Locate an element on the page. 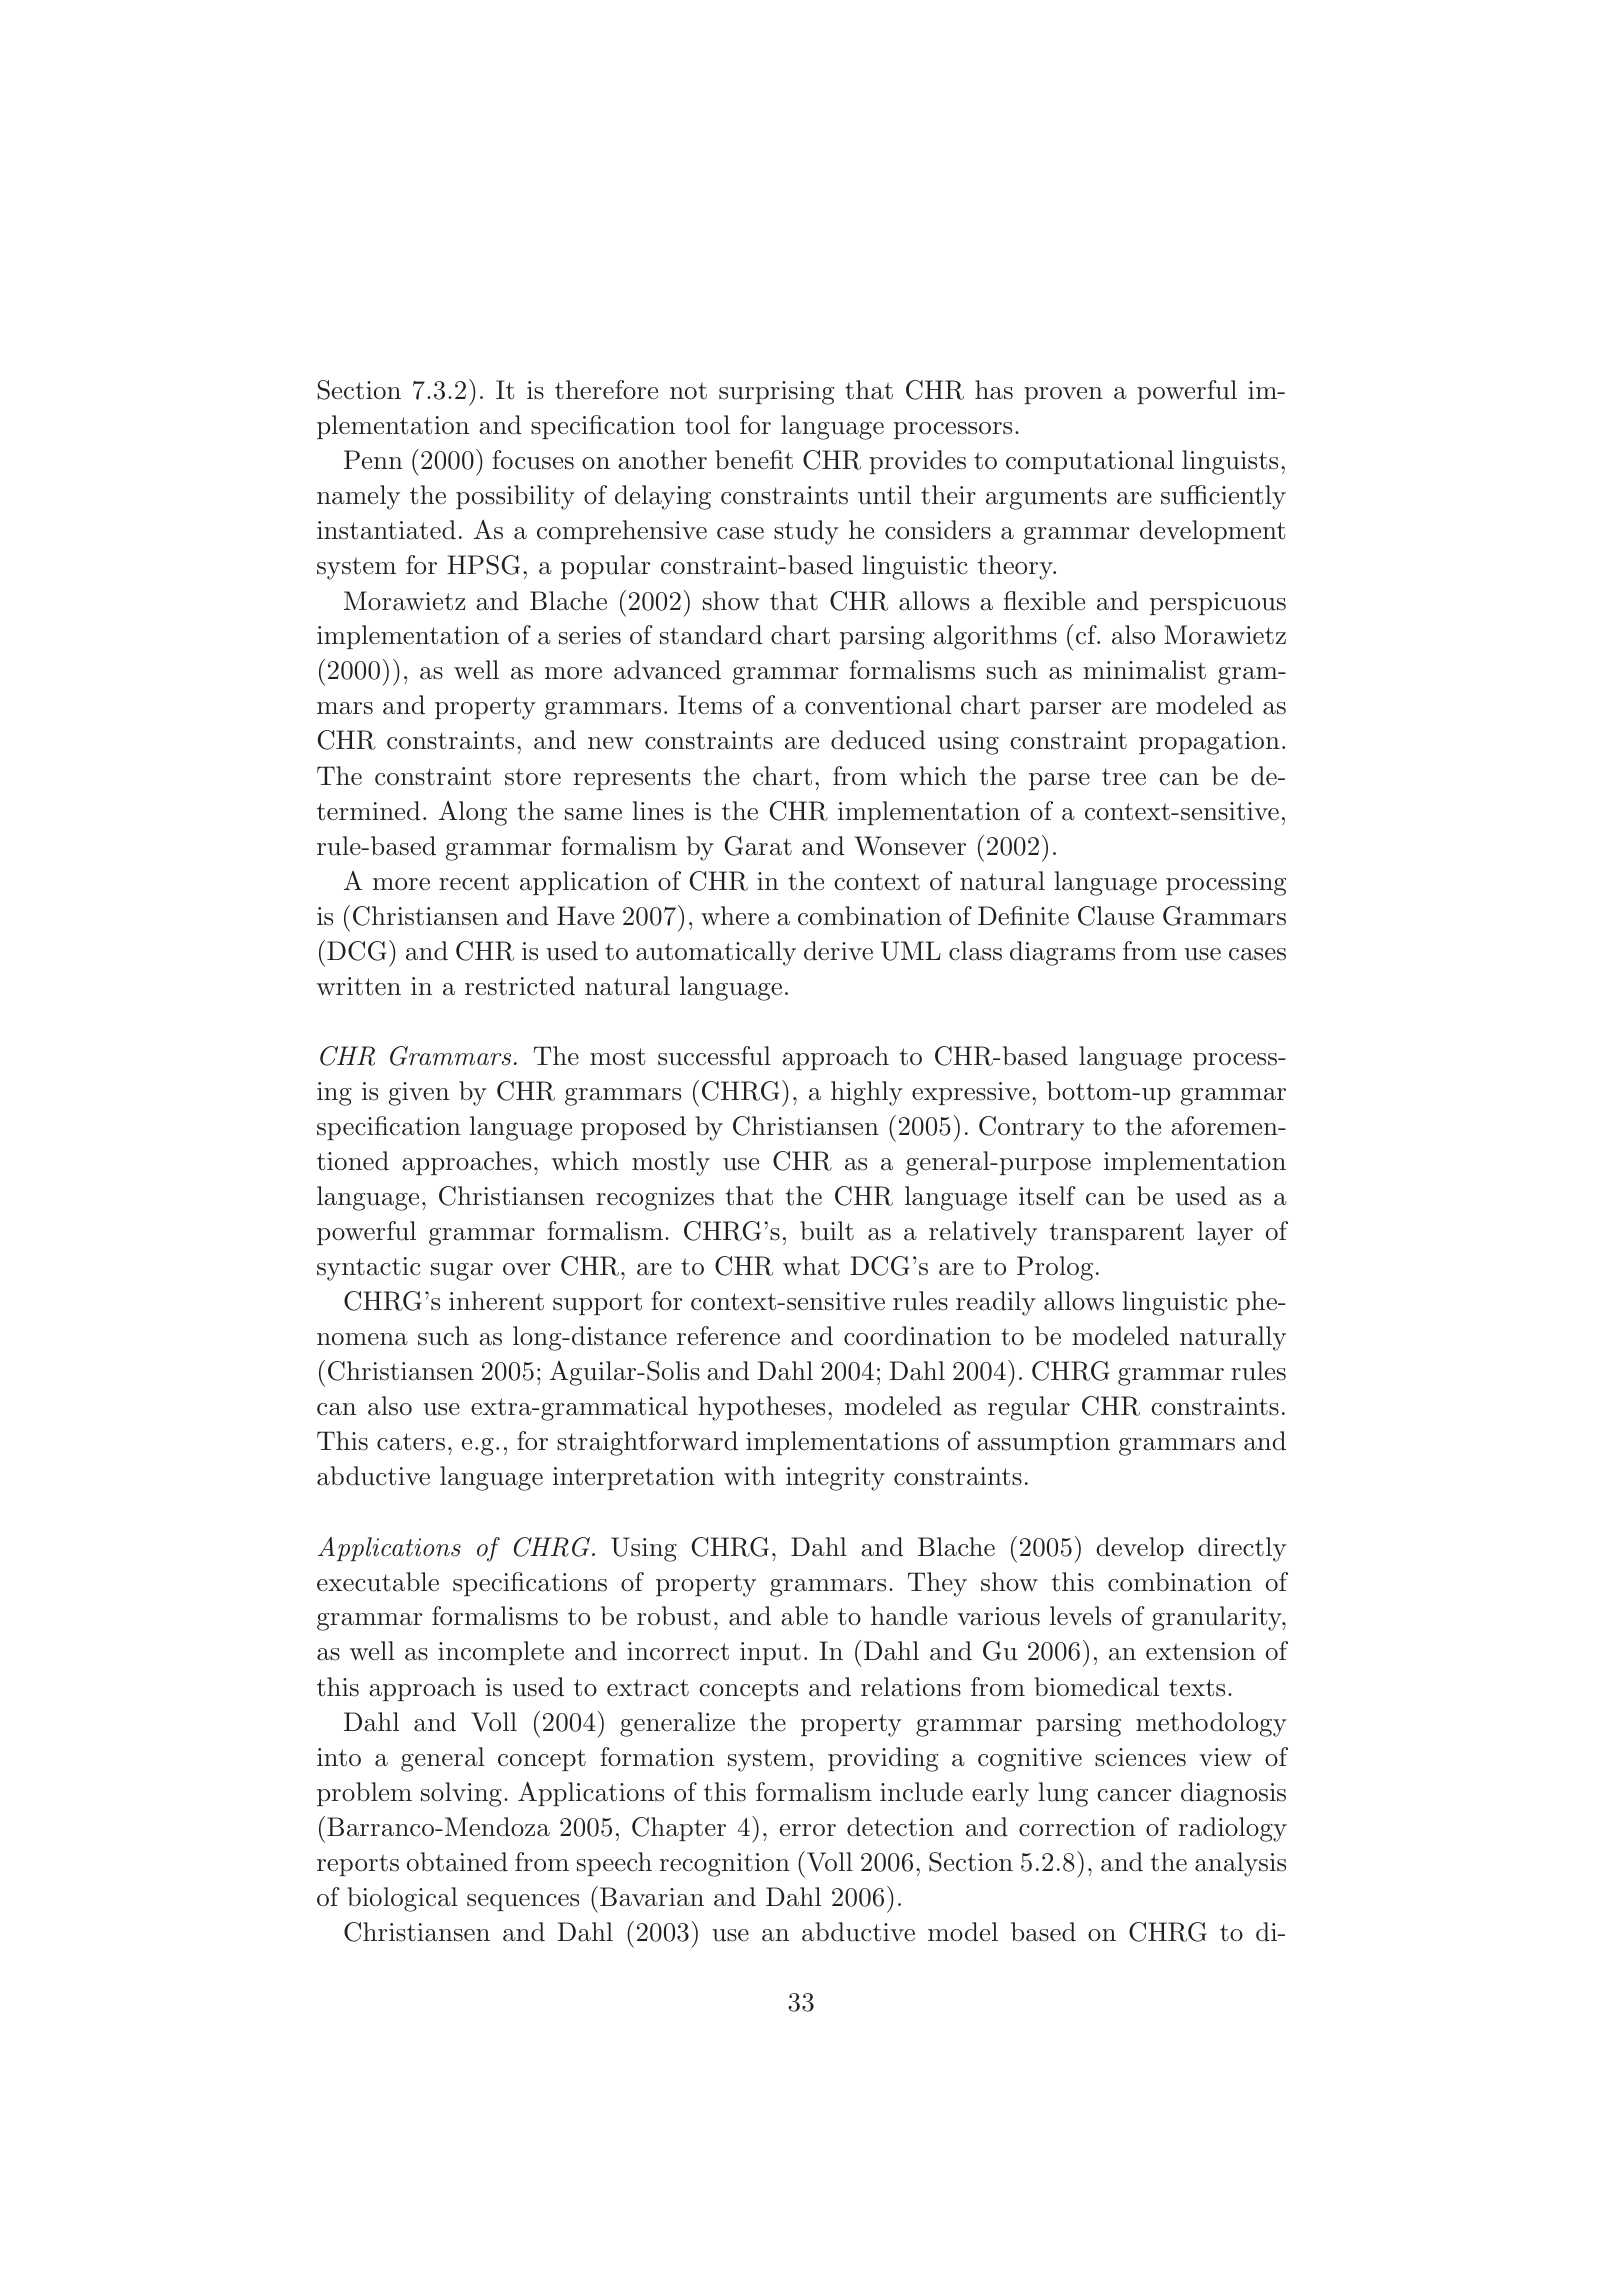 Image resolution: width=1610 pixels, height=2278 pixels. benefit is located at coordinates (754, 460).
